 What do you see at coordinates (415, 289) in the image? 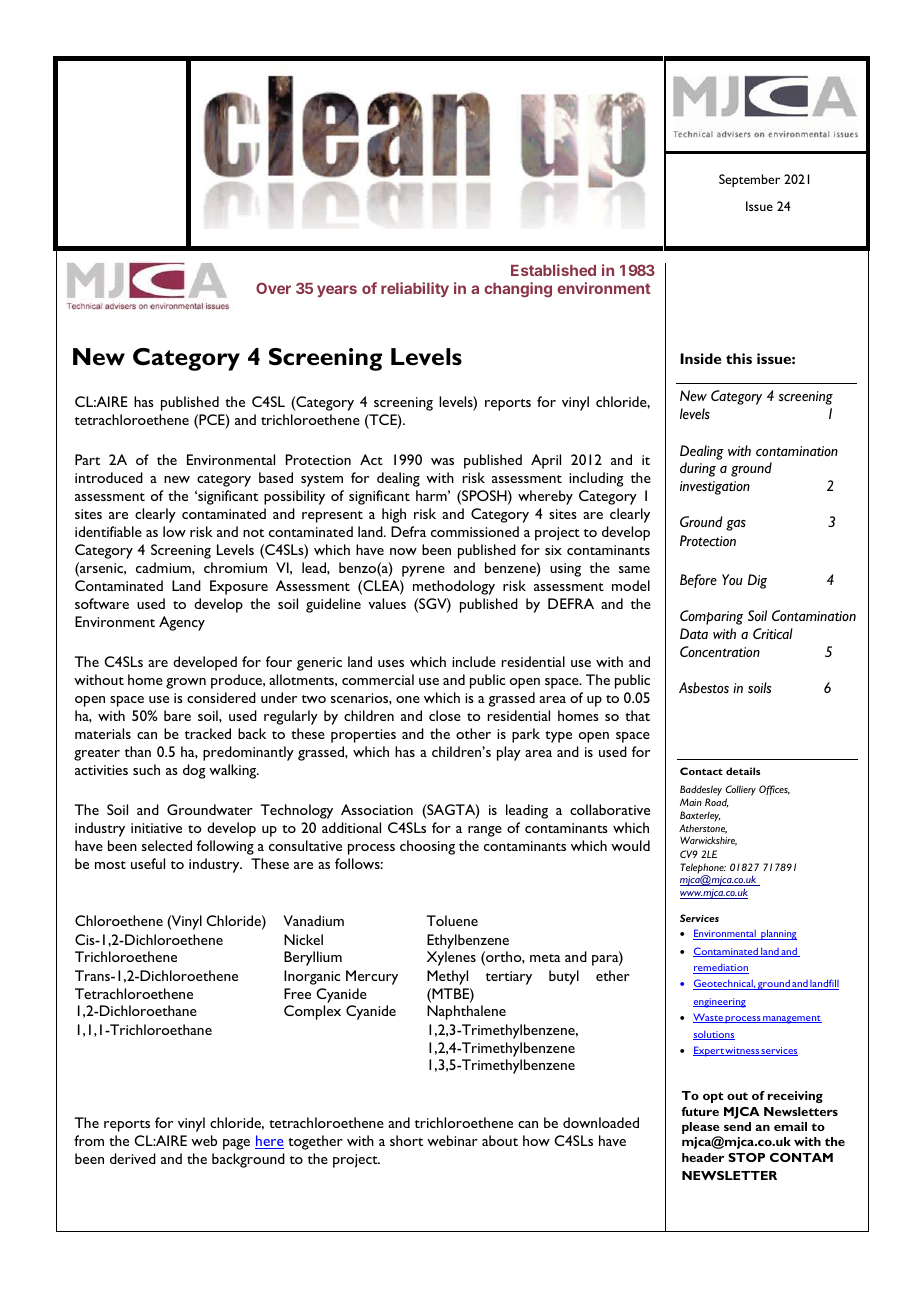
I see `reliability` at bounding box center [415, 289].
